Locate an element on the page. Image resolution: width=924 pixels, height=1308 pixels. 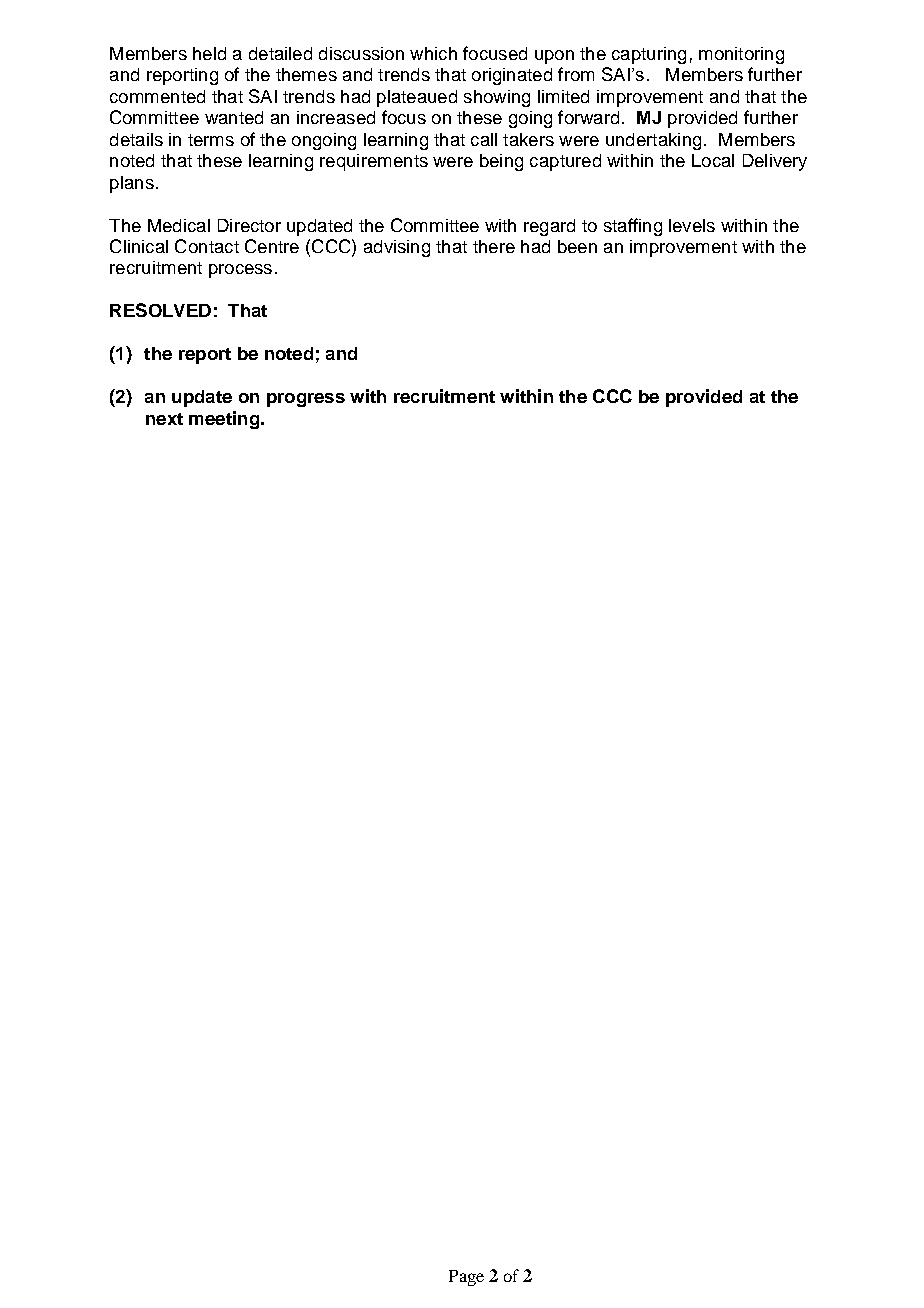
staffing is located at coordinates (633, 227).
